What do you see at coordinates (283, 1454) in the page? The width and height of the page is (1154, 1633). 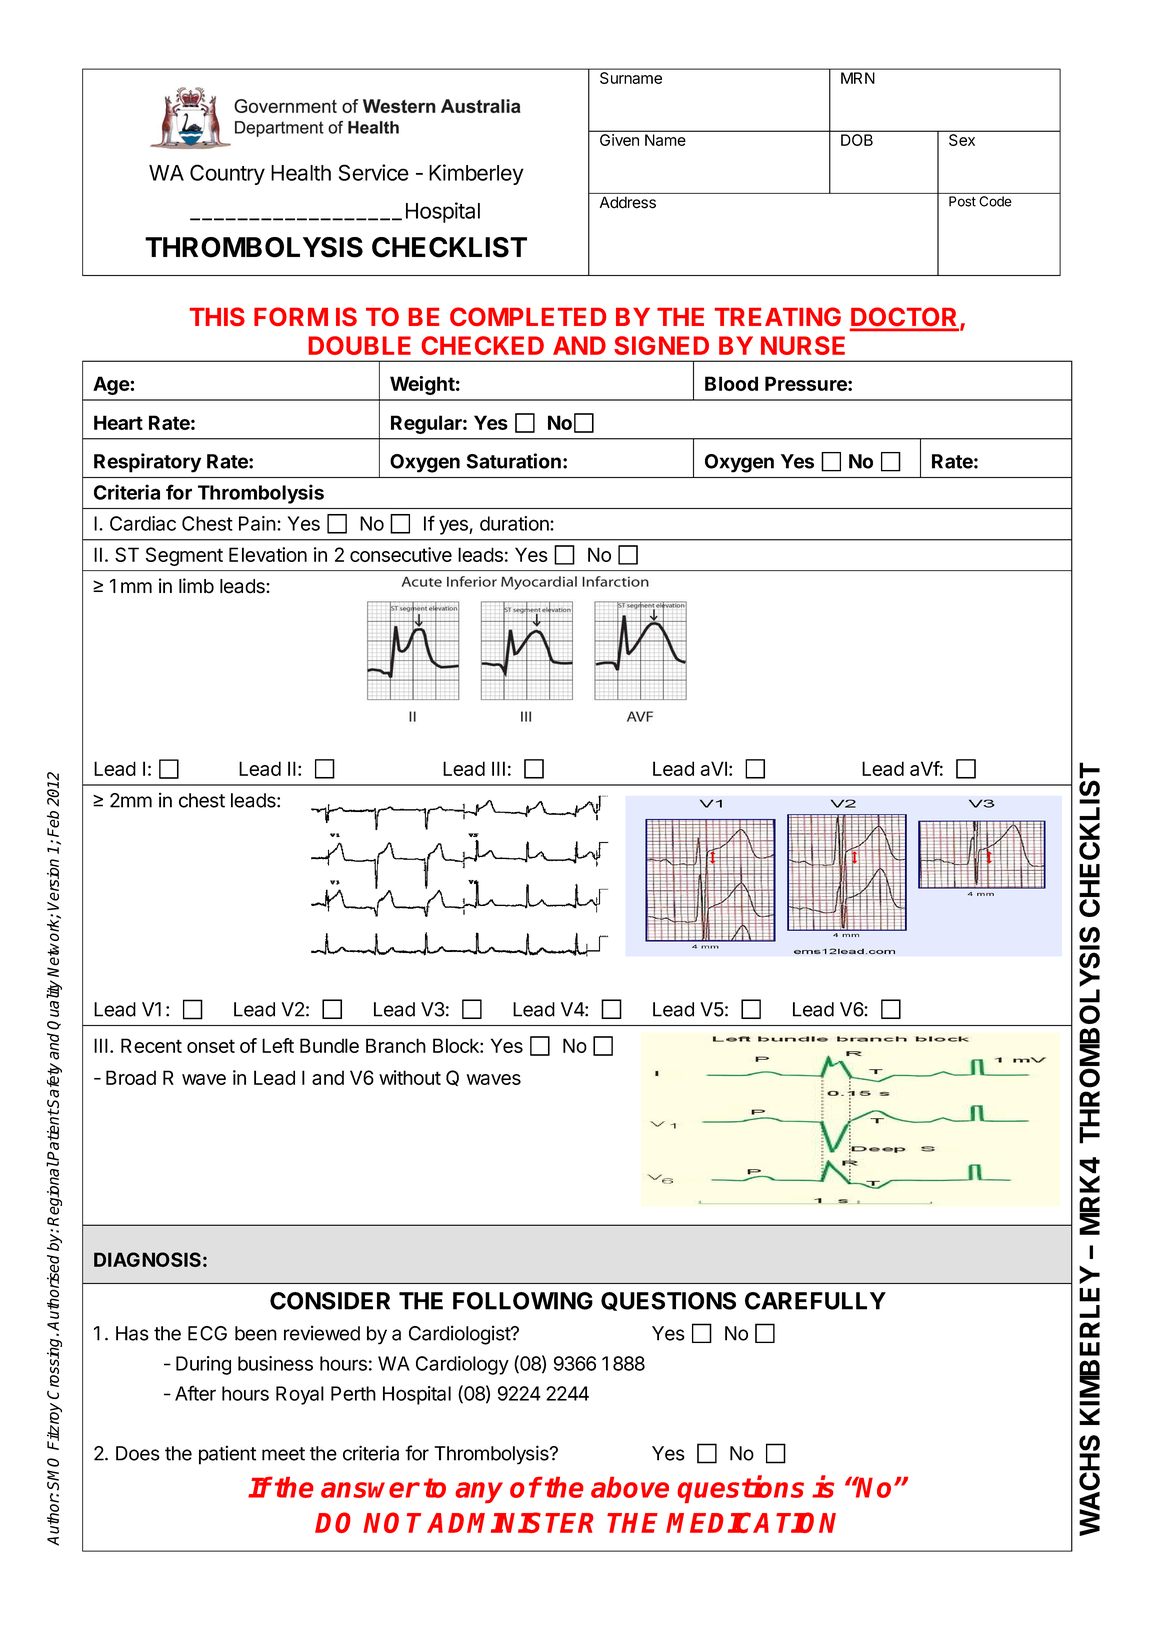 I see `meet` at bounding box center [283, 1454].
